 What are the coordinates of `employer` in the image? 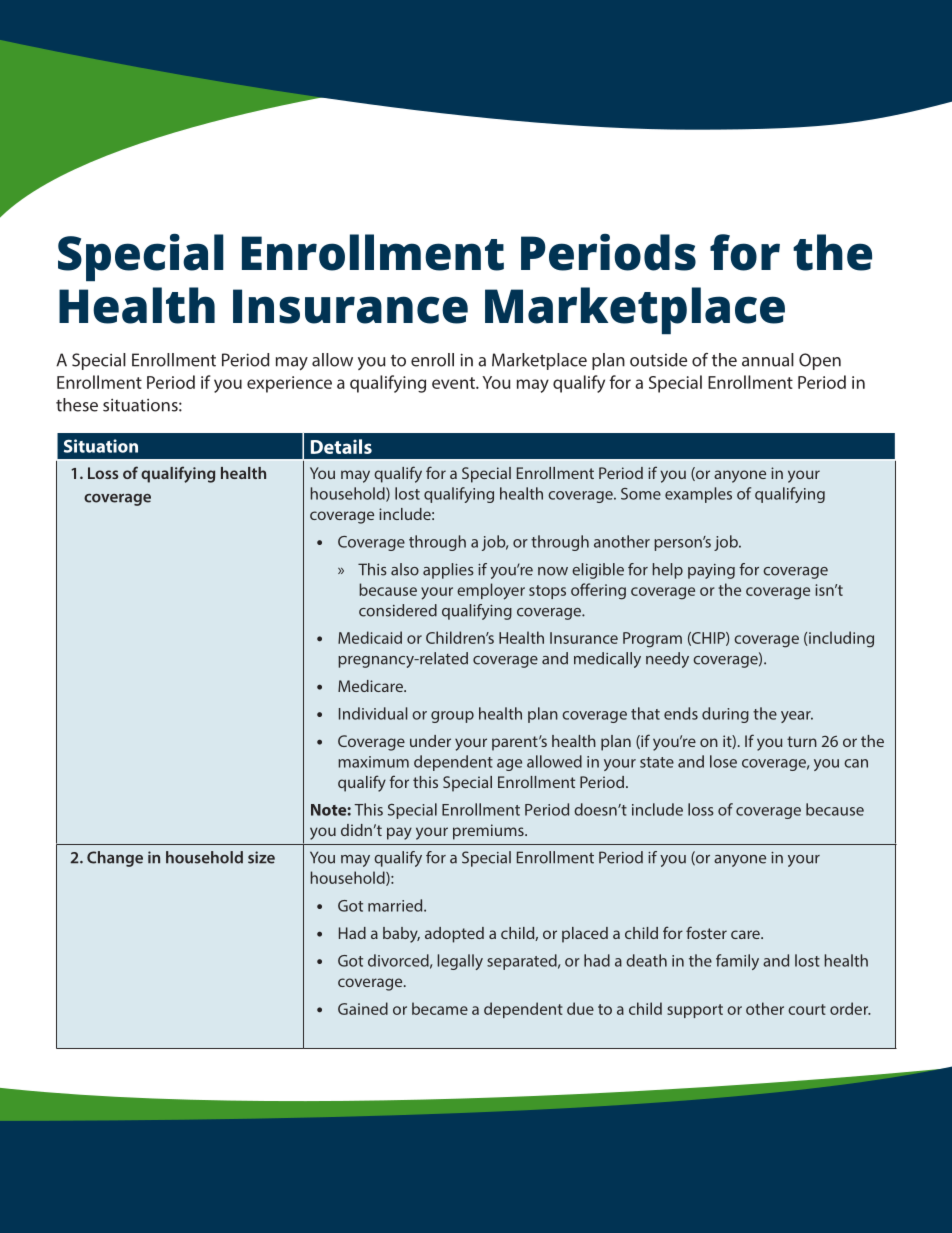 It's located at (491, 591).
